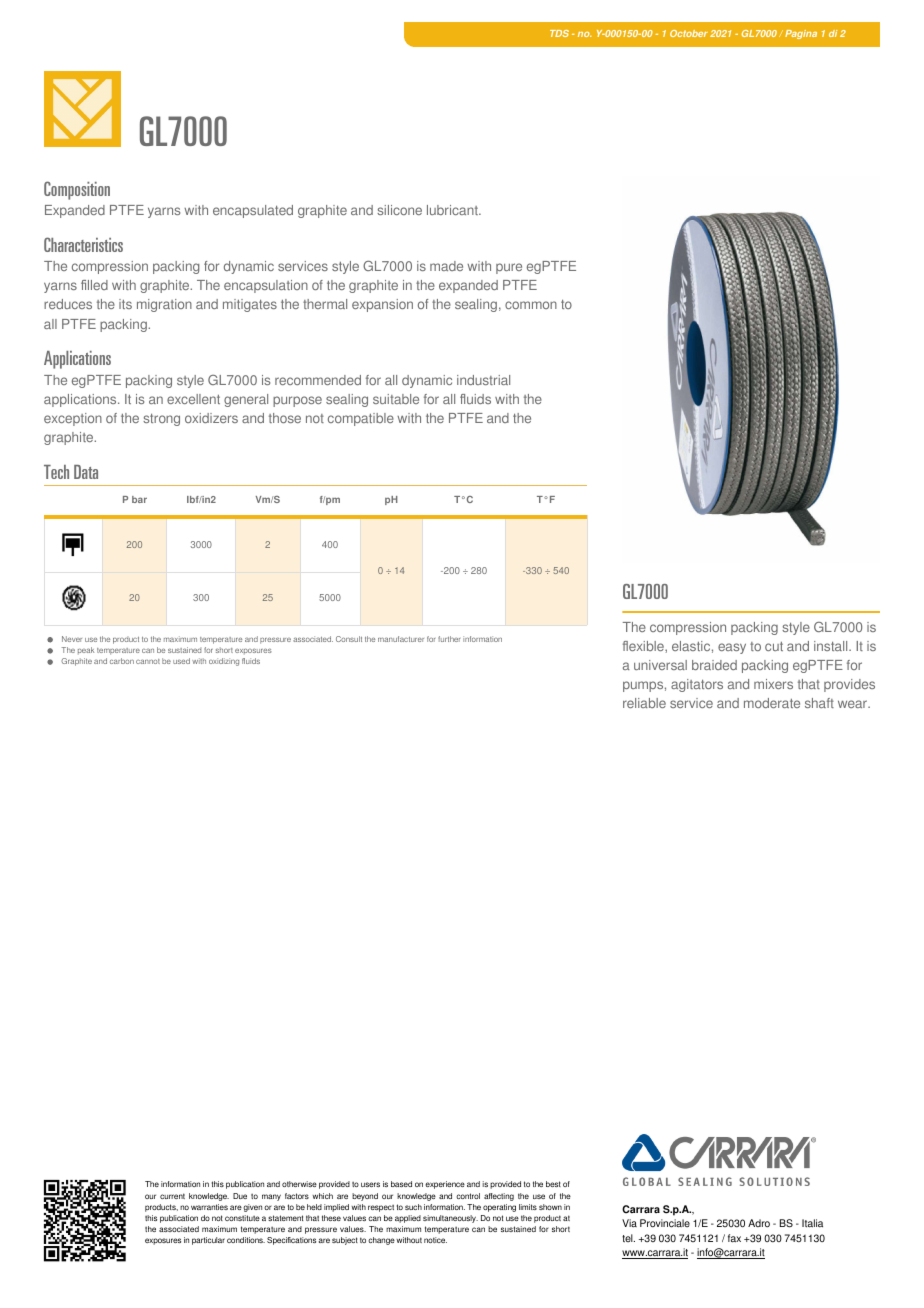 The width and height of the screenshot is (924, 1308). What do you see at coordinates (774, 646) in the screenshot?
I see `cut` at bounding box center [774, 646].
